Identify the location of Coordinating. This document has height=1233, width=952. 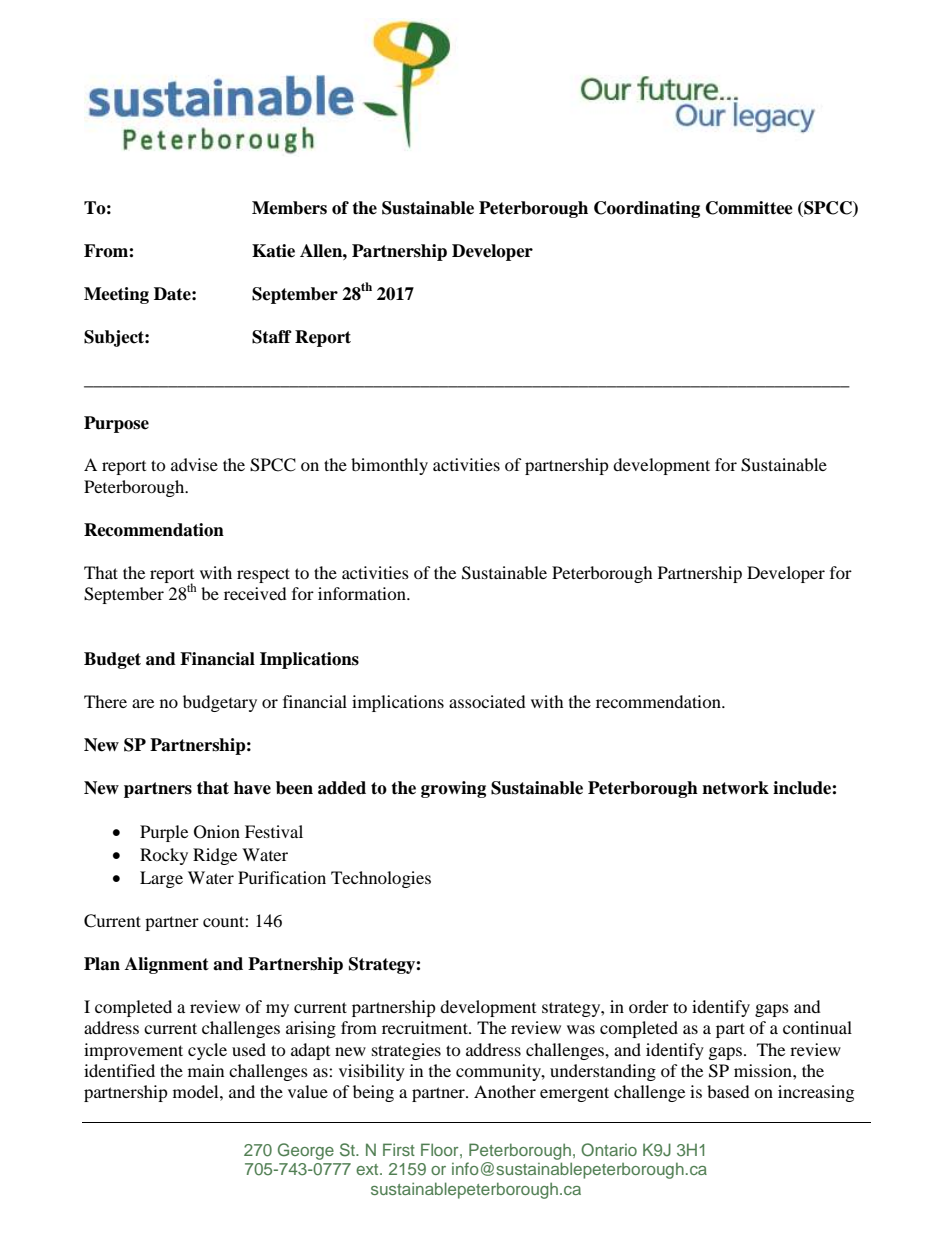
(647, 209).
